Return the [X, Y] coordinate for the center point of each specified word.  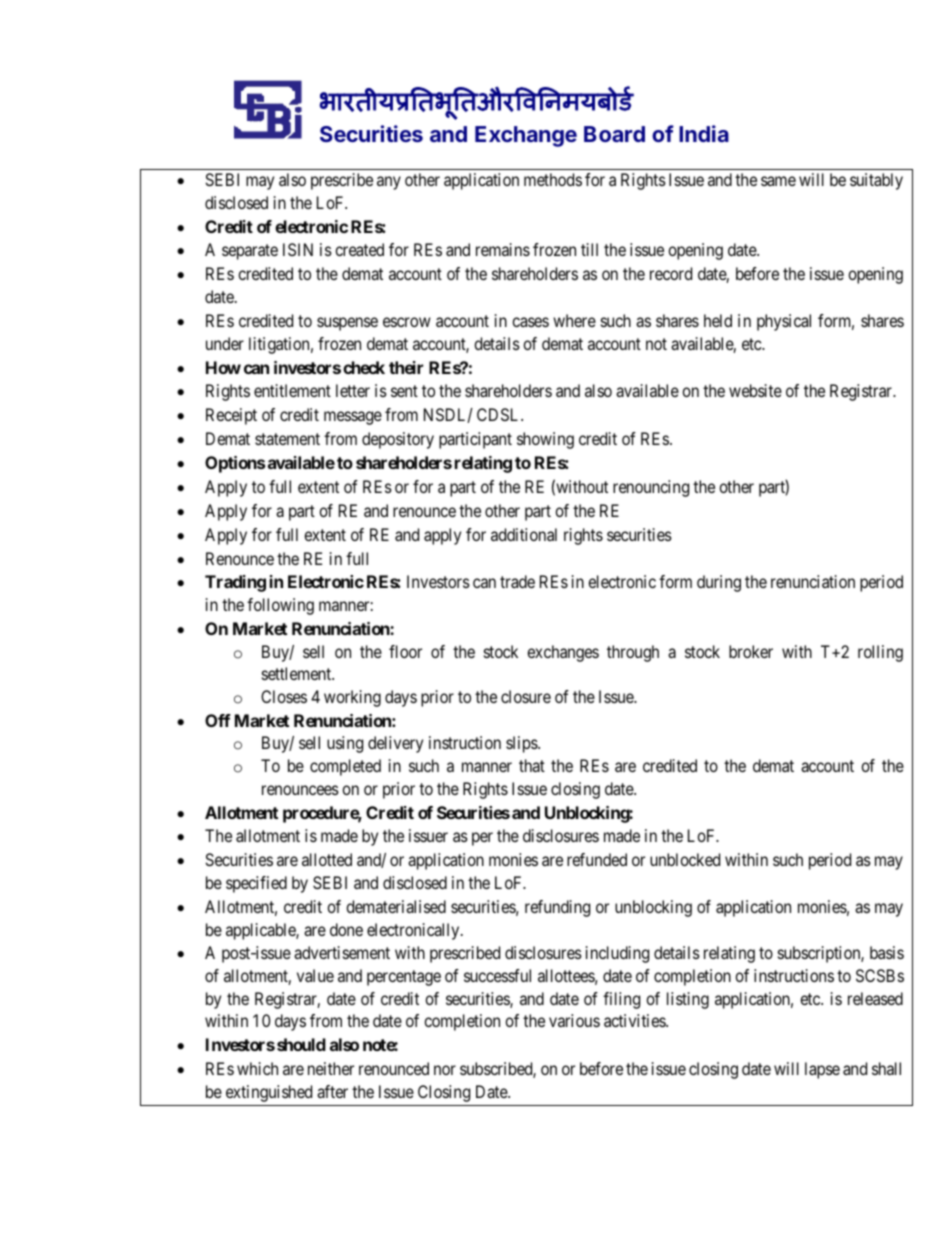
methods [553, 179]
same [778, 181]
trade [517, 581]
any [389, 183]
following [280, 606]
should [301, 1044]
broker [751, 651]
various [574, 1020]
